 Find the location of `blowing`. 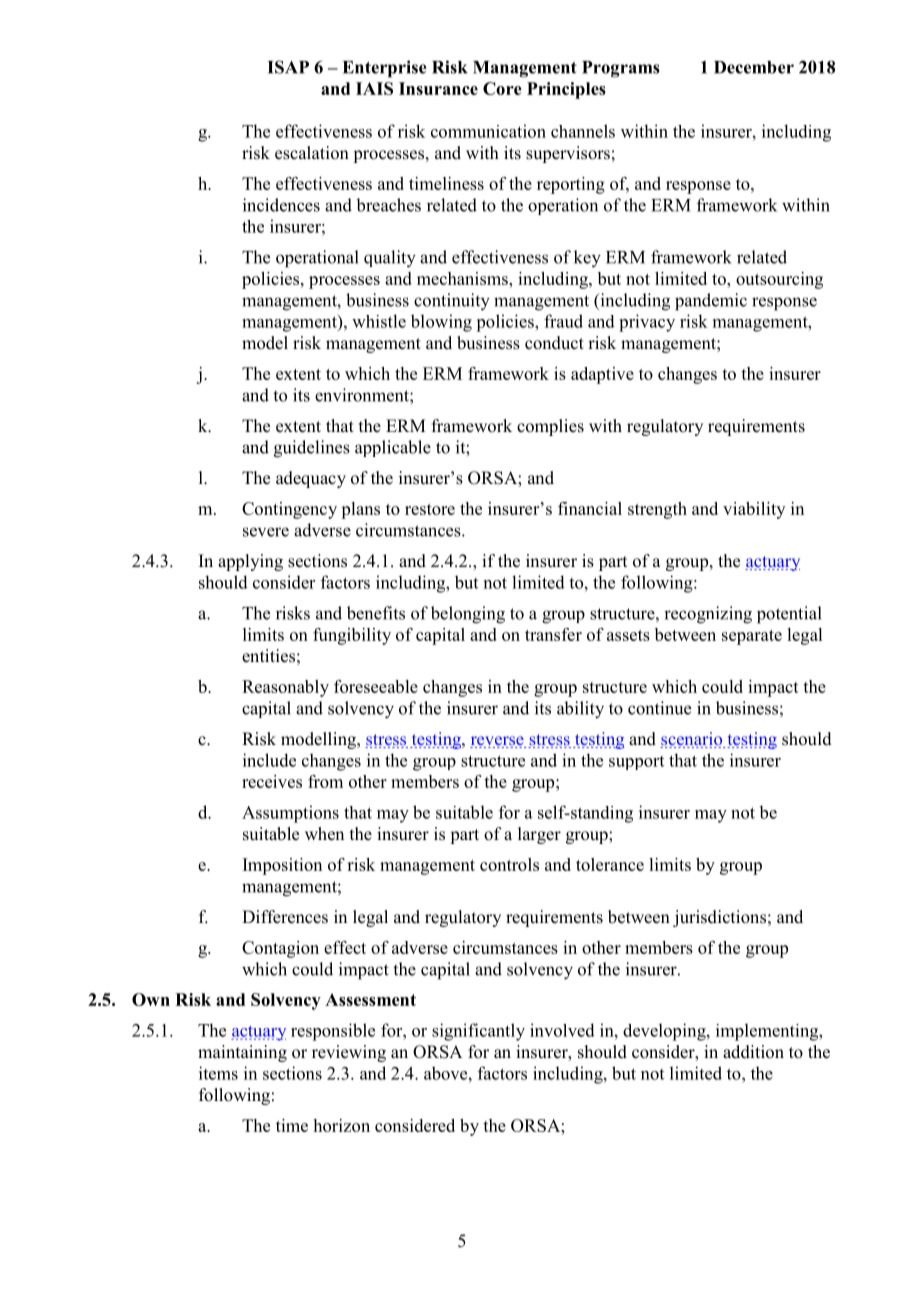

blowing is located at coordinates (441, 323).
